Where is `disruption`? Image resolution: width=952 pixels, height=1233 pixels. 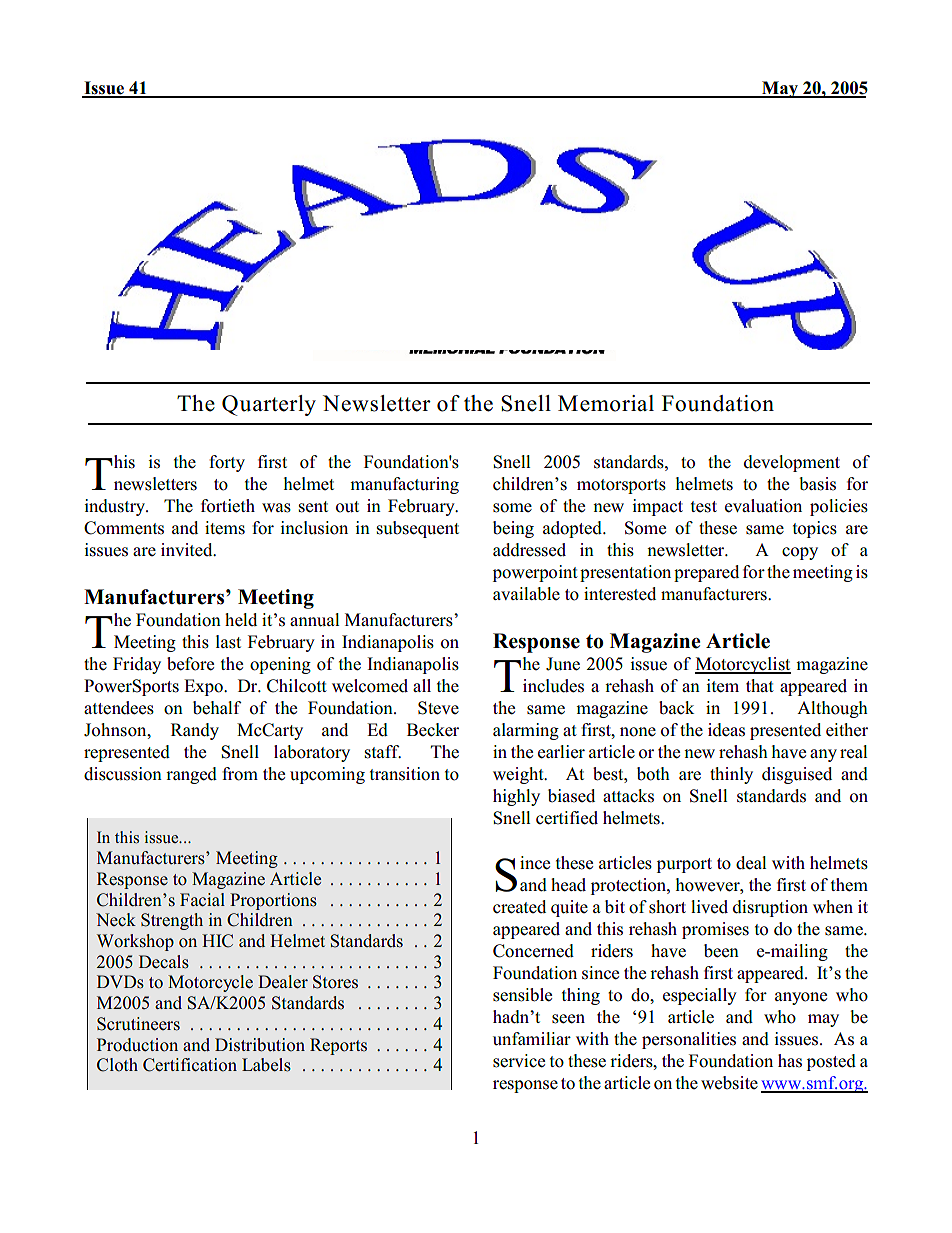 disruption is located at coordinates (770, 908).
